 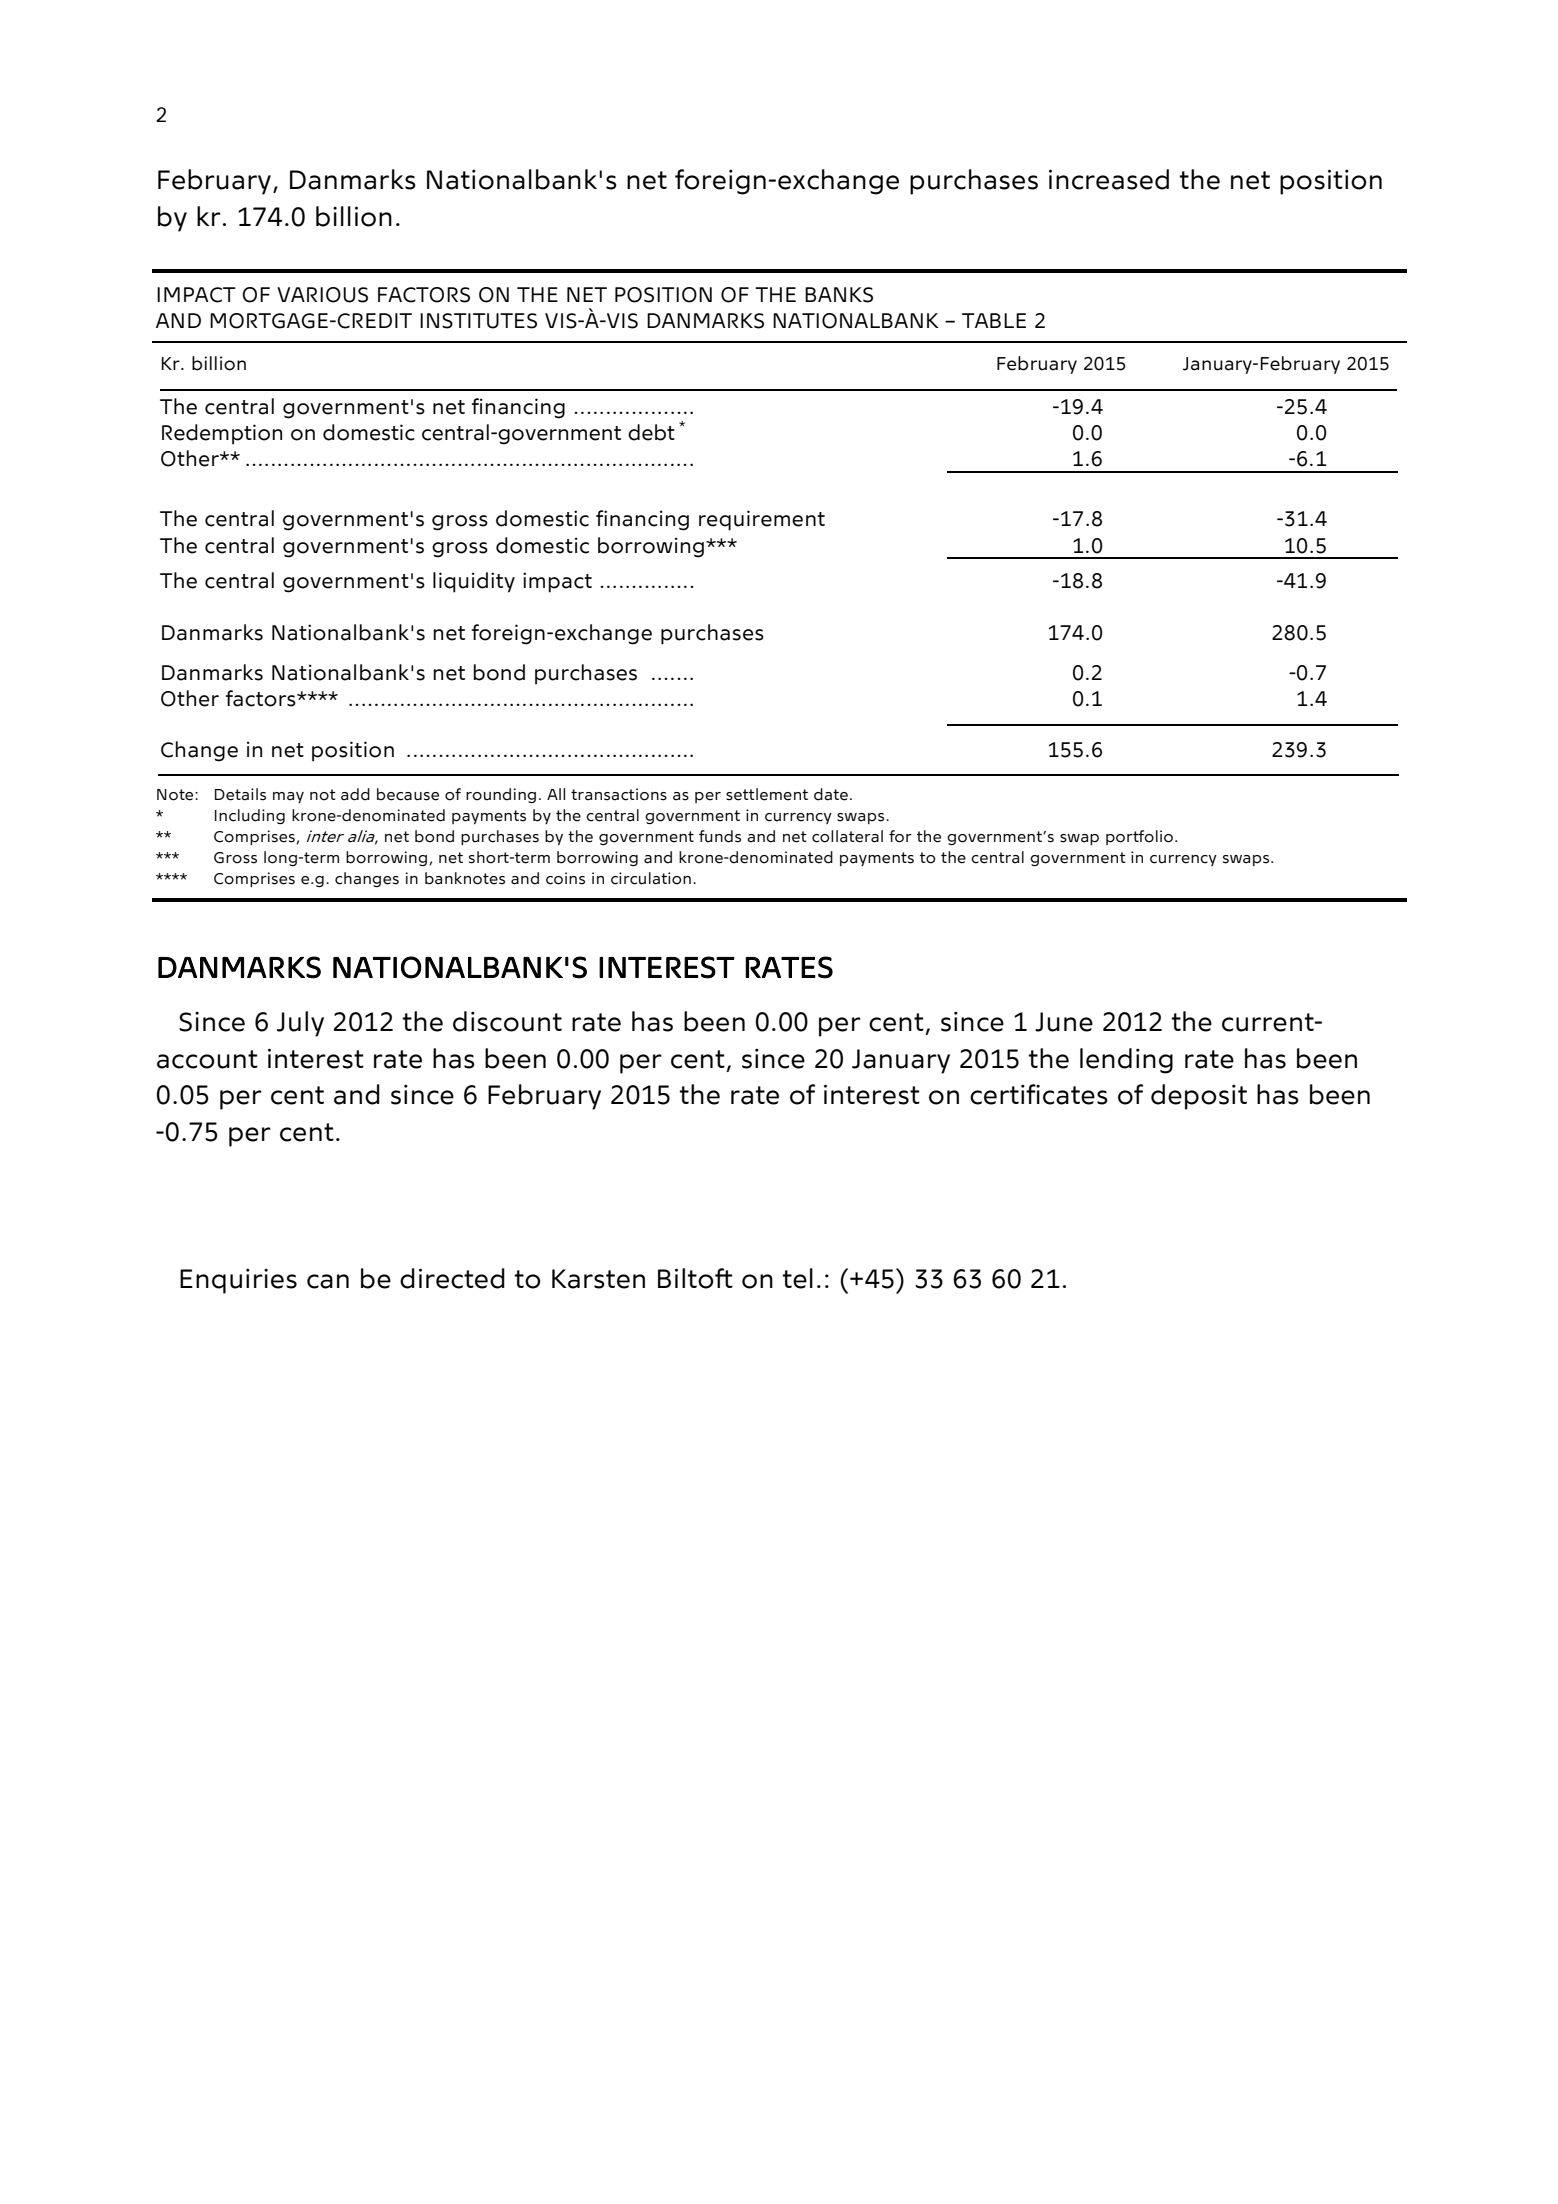 I want to click on VARIOUS, so click(x=322, y=295).
